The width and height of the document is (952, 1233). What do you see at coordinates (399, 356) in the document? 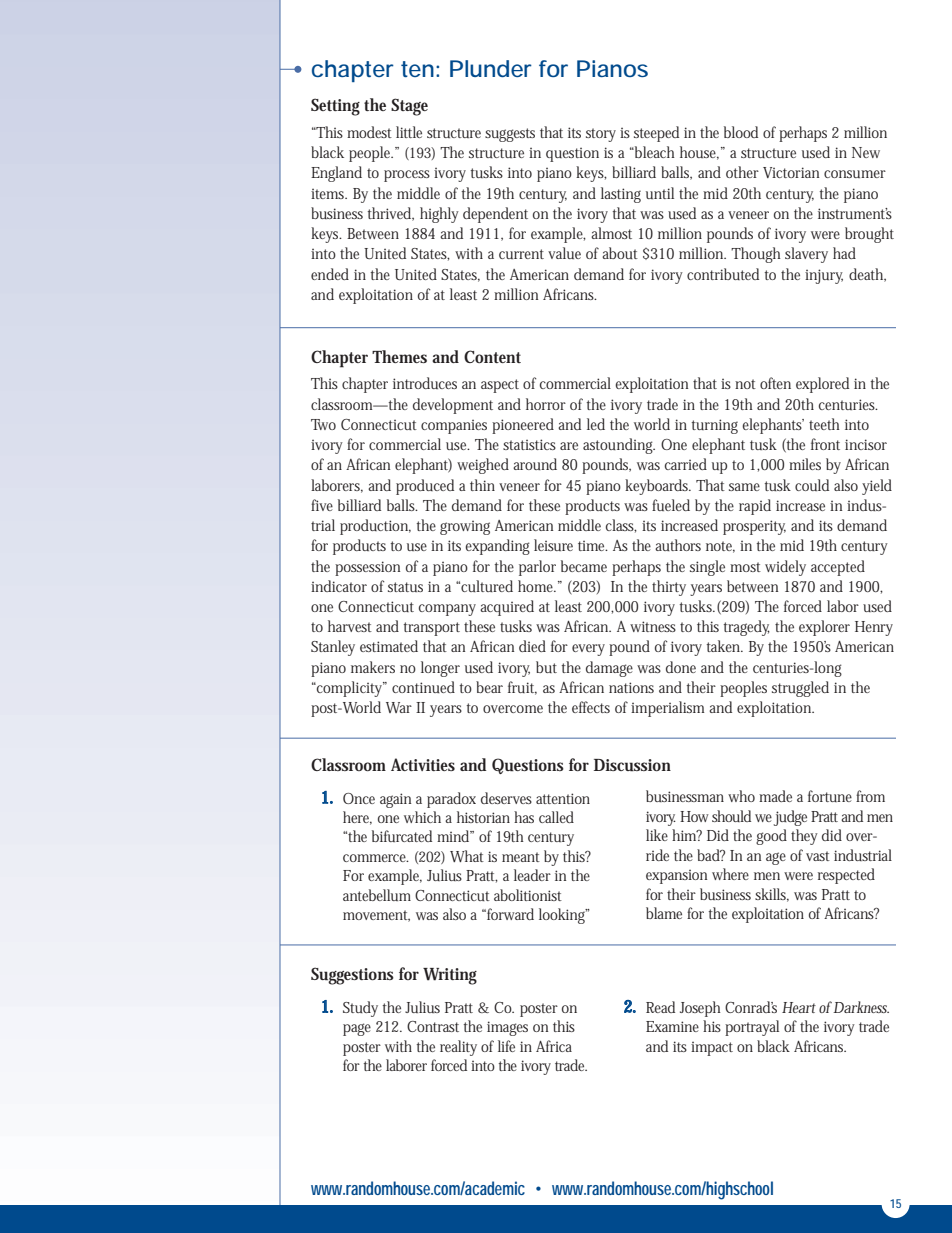
I see `Themes` at bounding box center [399, 356].
